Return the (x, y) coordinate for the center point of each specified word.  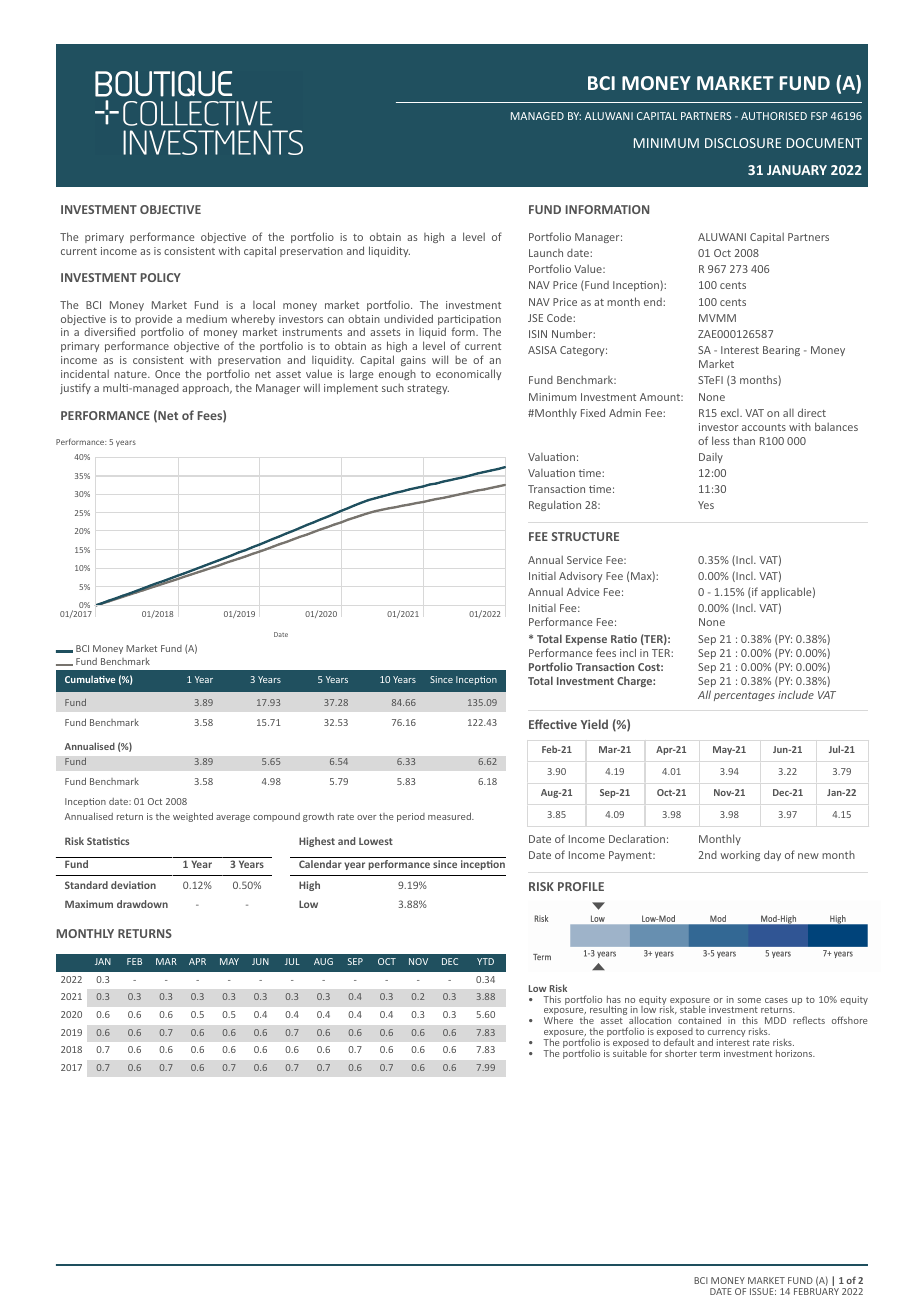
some (749, 1000)
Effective (553, 724)
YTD (485, 961)
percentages (744, 696)
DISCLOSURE (743, 143)
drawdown (142, 904)
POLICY (161, 277)
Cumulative (90, 679)
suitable (630, 1053)
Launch (546, 253)
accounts (764, 427)
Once (167, 374)
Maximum (89, 904)
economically (468, 374)
